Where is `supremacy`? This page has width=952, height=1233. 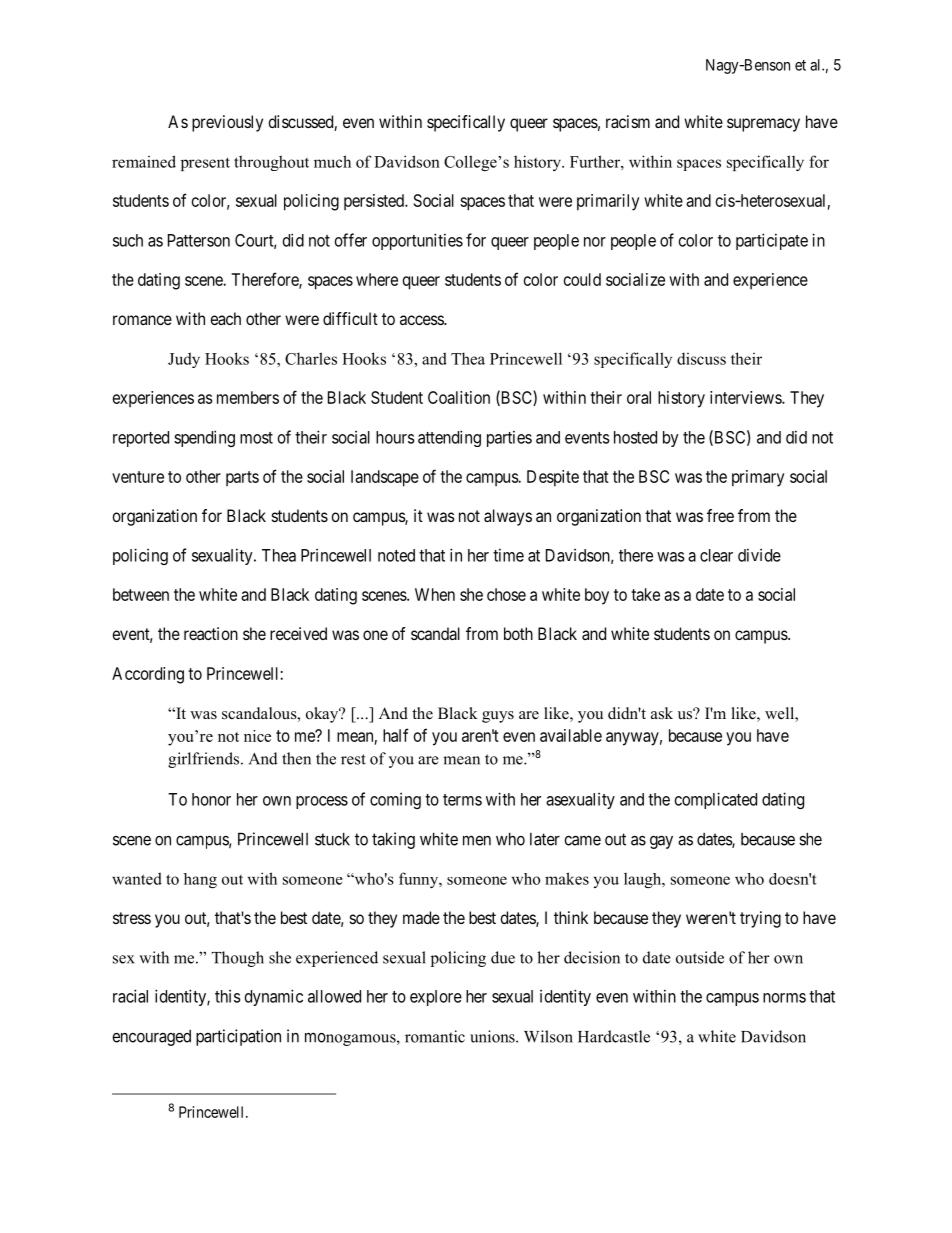 supremacy is located at coordinates (763, 125).
